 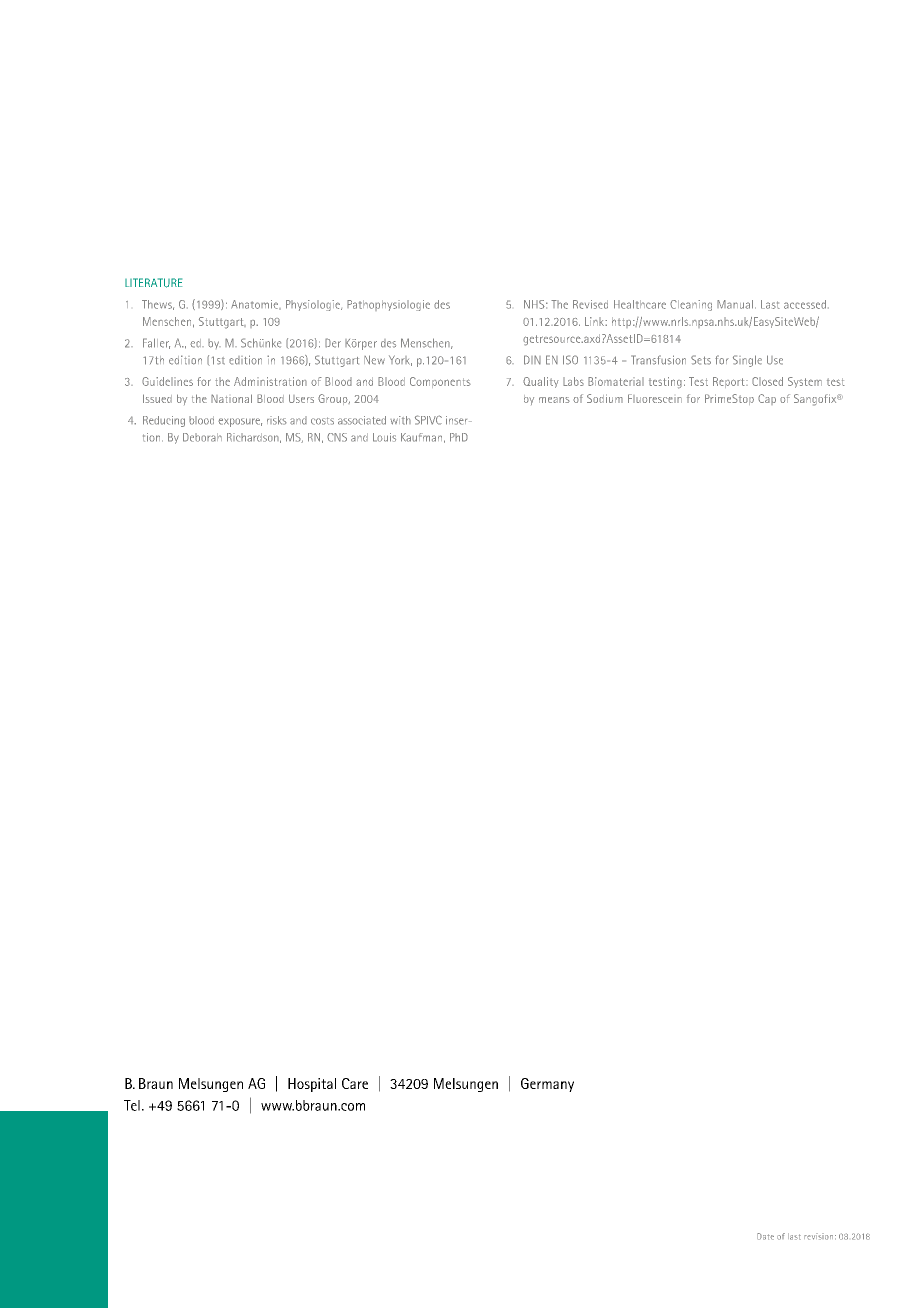 What do you see at coordinates (767, 399) in the document?
I see `Cap` at bounding box center [767, 399].
